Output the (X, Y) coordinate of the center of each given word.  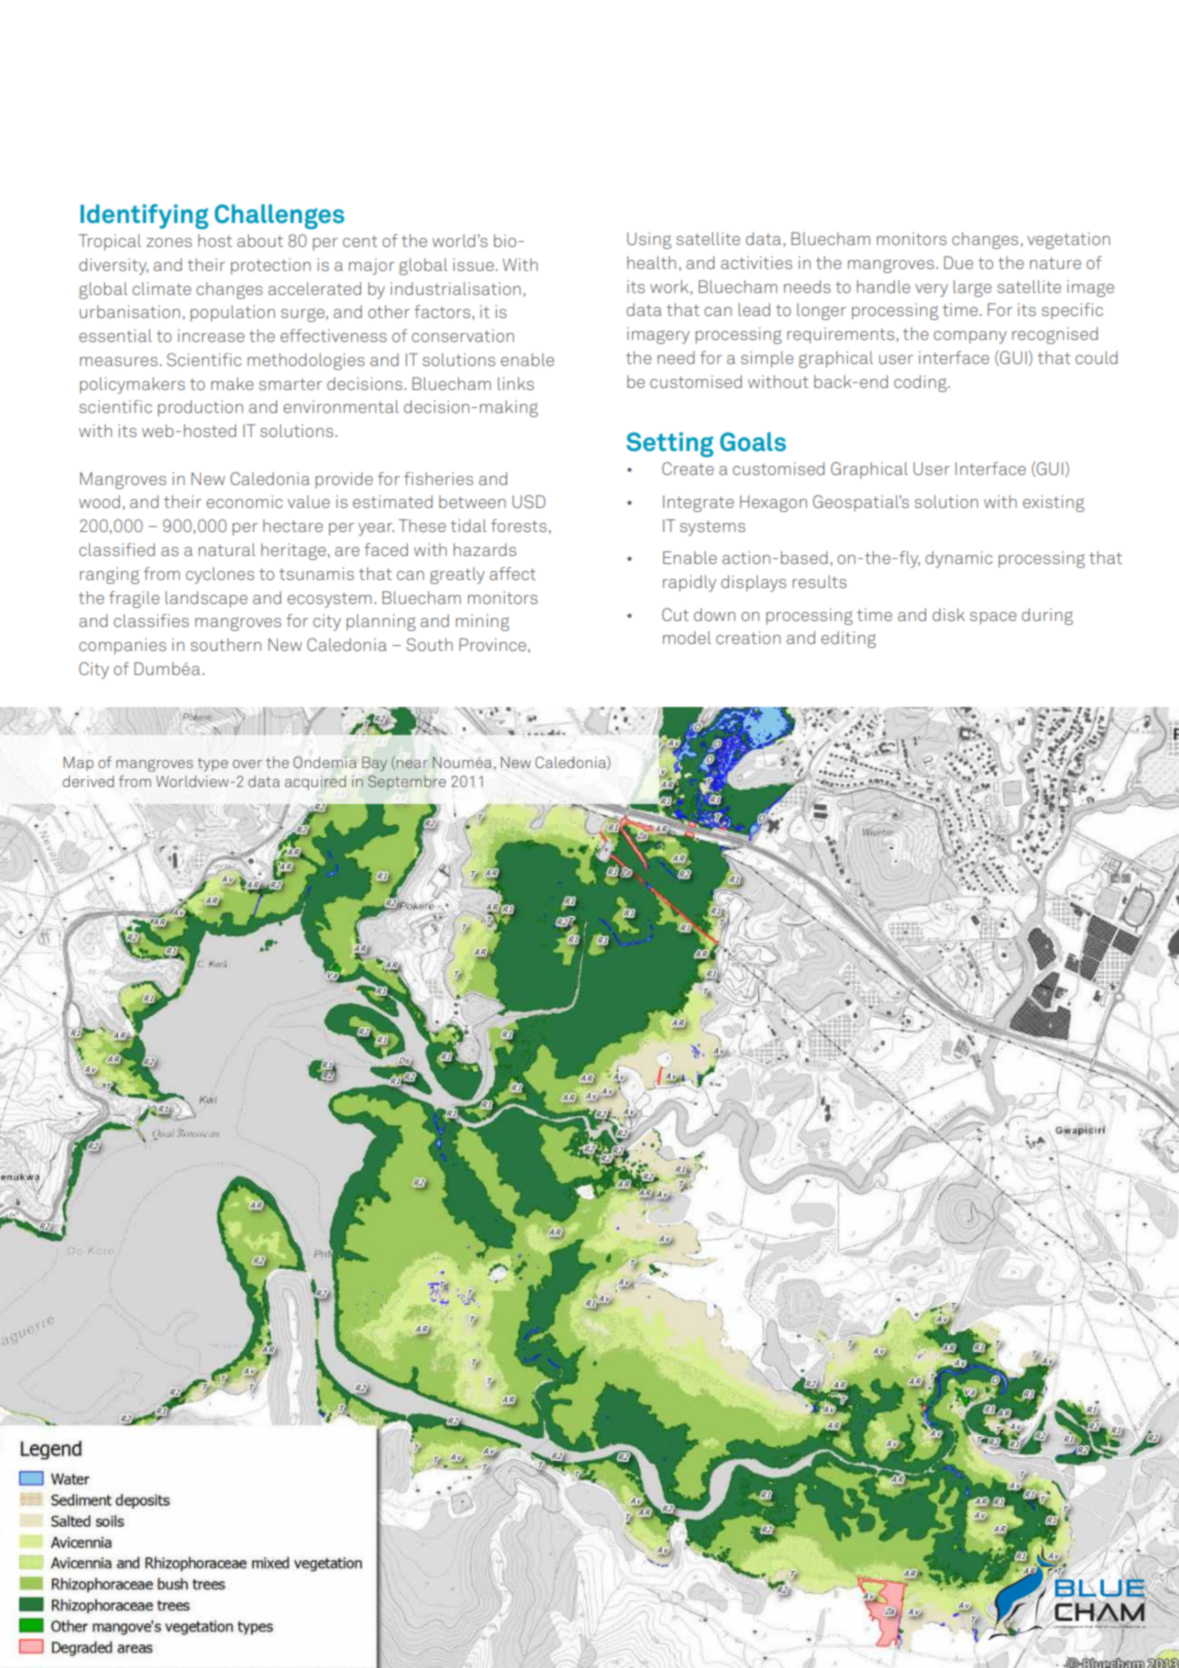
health (651, 262)
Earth (1102, 1627)
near (412, 764)
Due (958, 262)
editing (848, 639)
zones (169, 242)
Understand (1067, 1626)
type (213, 765)
